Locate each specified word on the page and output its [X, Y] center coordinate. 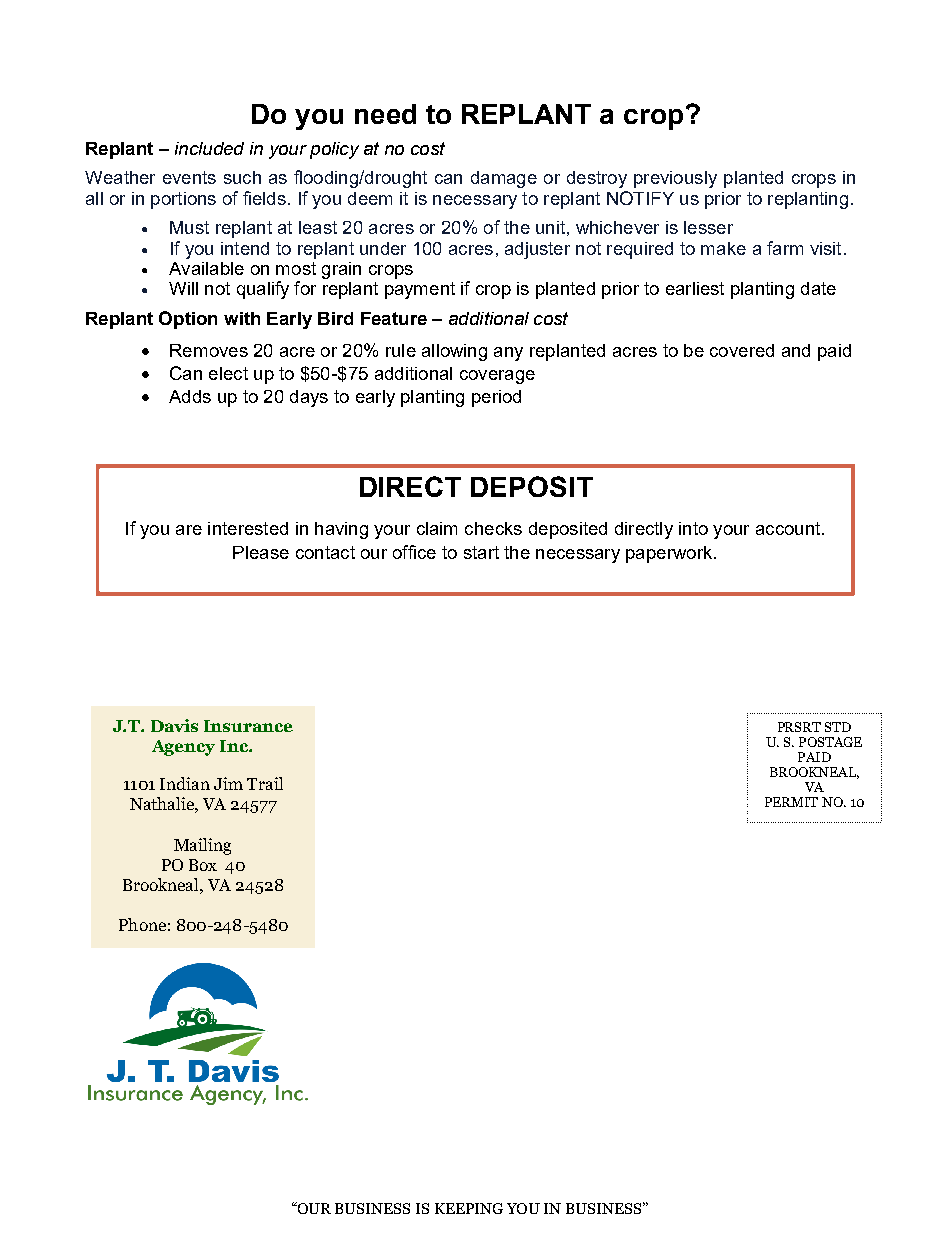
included [209, 148]
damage [504, 179]
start [481, 552]
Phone [142, 924]
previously [675, 179]
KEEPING [469, 1208]
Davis [174, 725]
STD [838, 727]
